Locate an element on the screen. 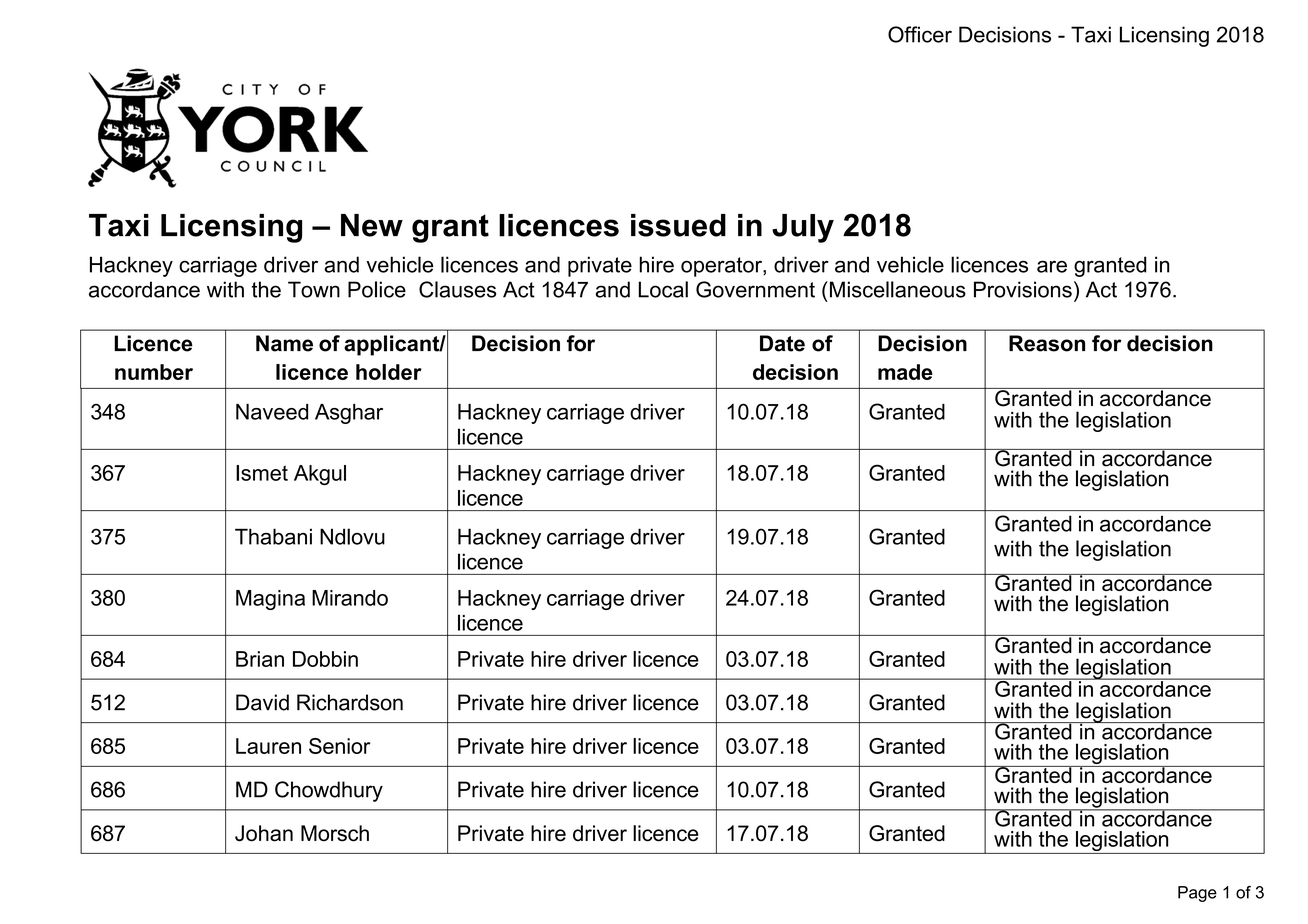  Date is located at coordinates (782, 343).
